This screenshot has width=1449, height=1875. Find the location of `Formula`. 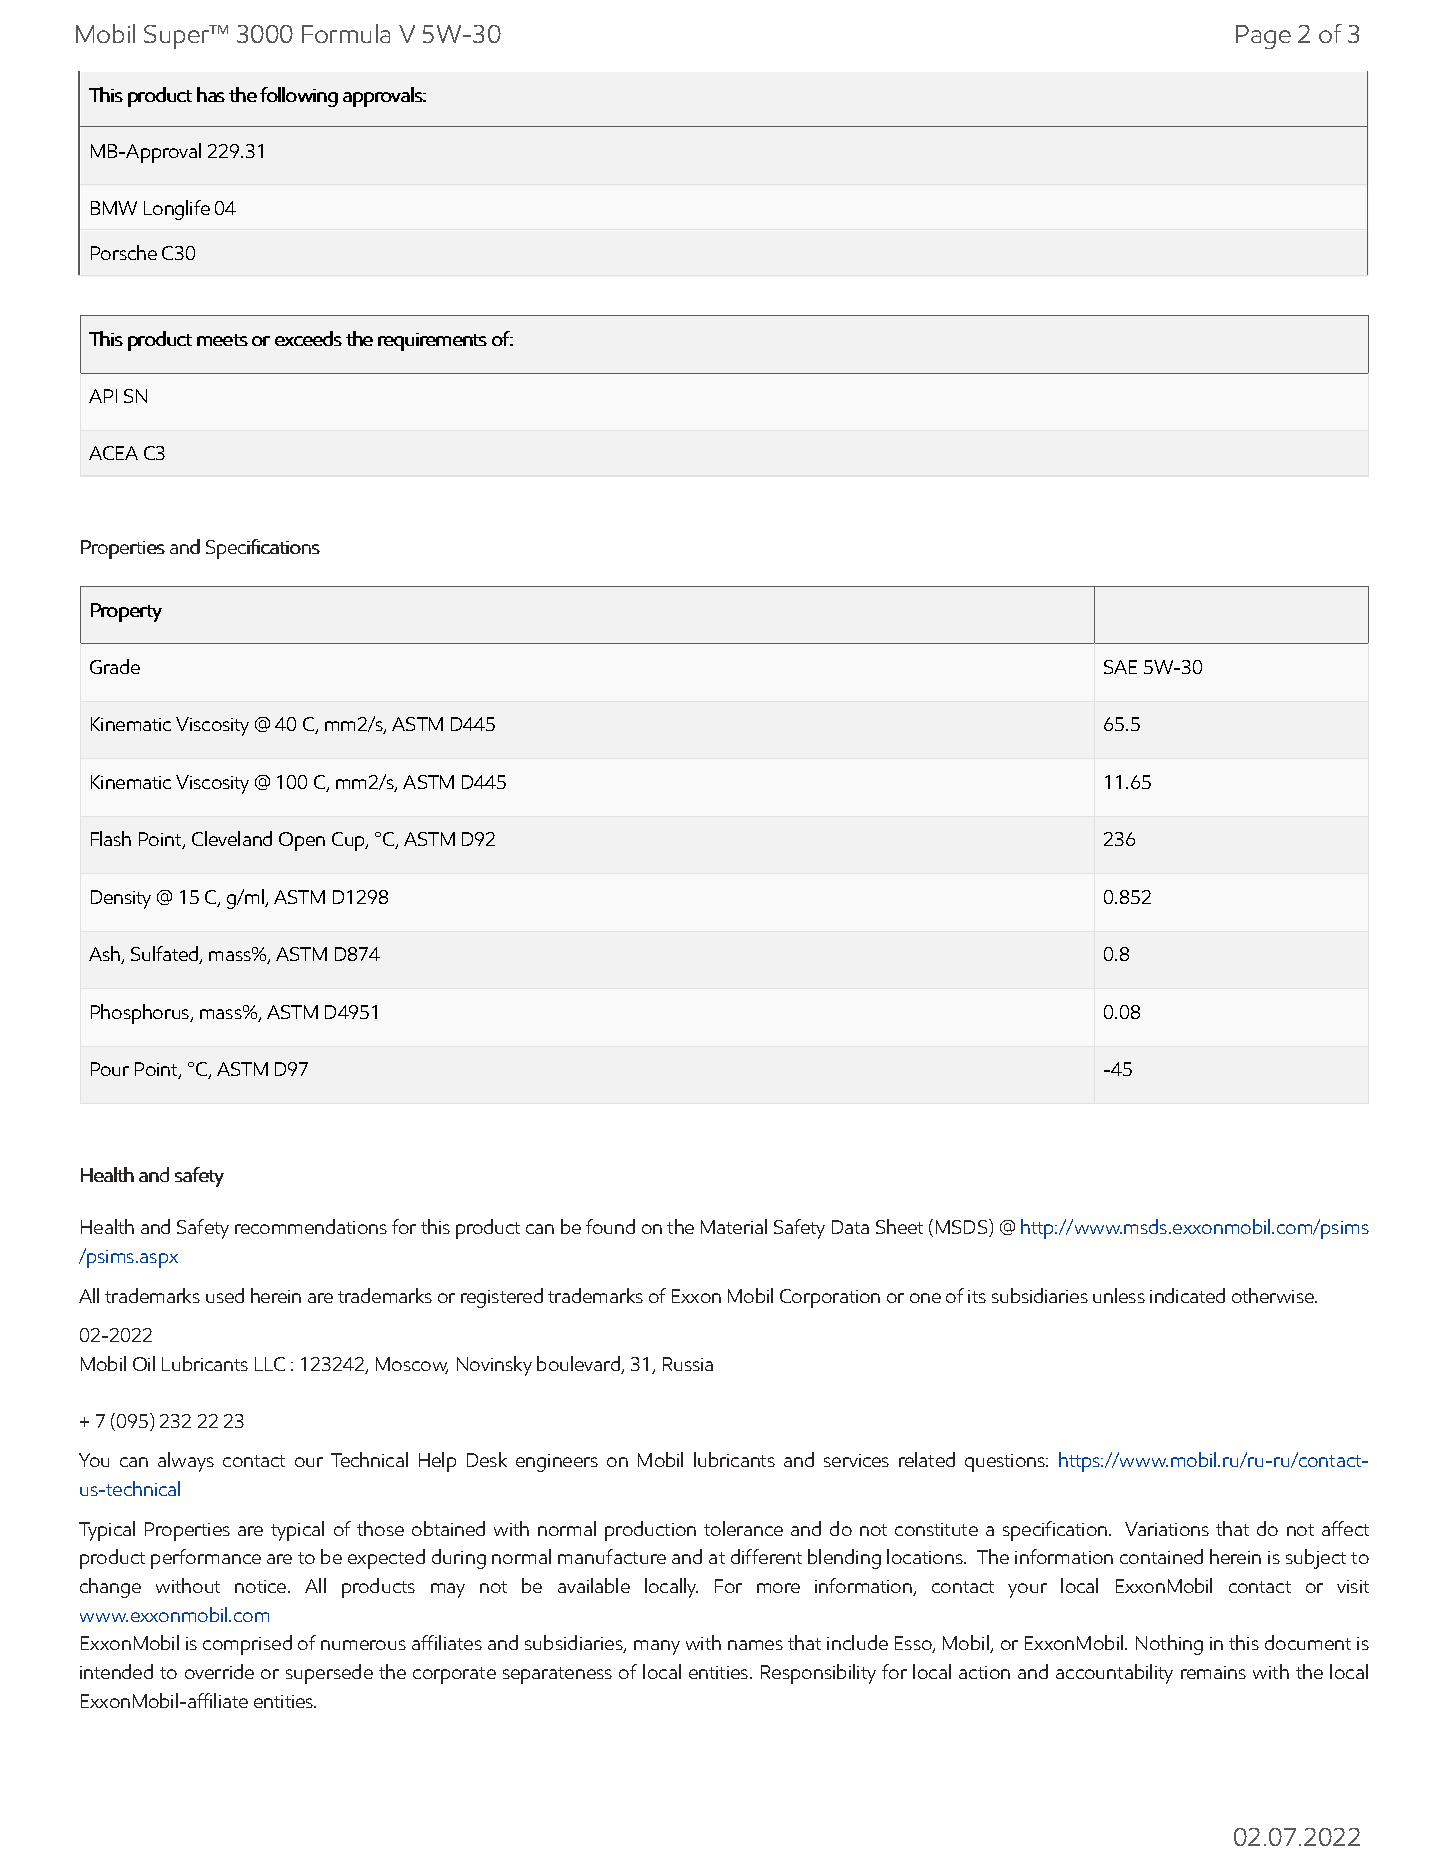

Formula is located at coordinates (346, 33).
